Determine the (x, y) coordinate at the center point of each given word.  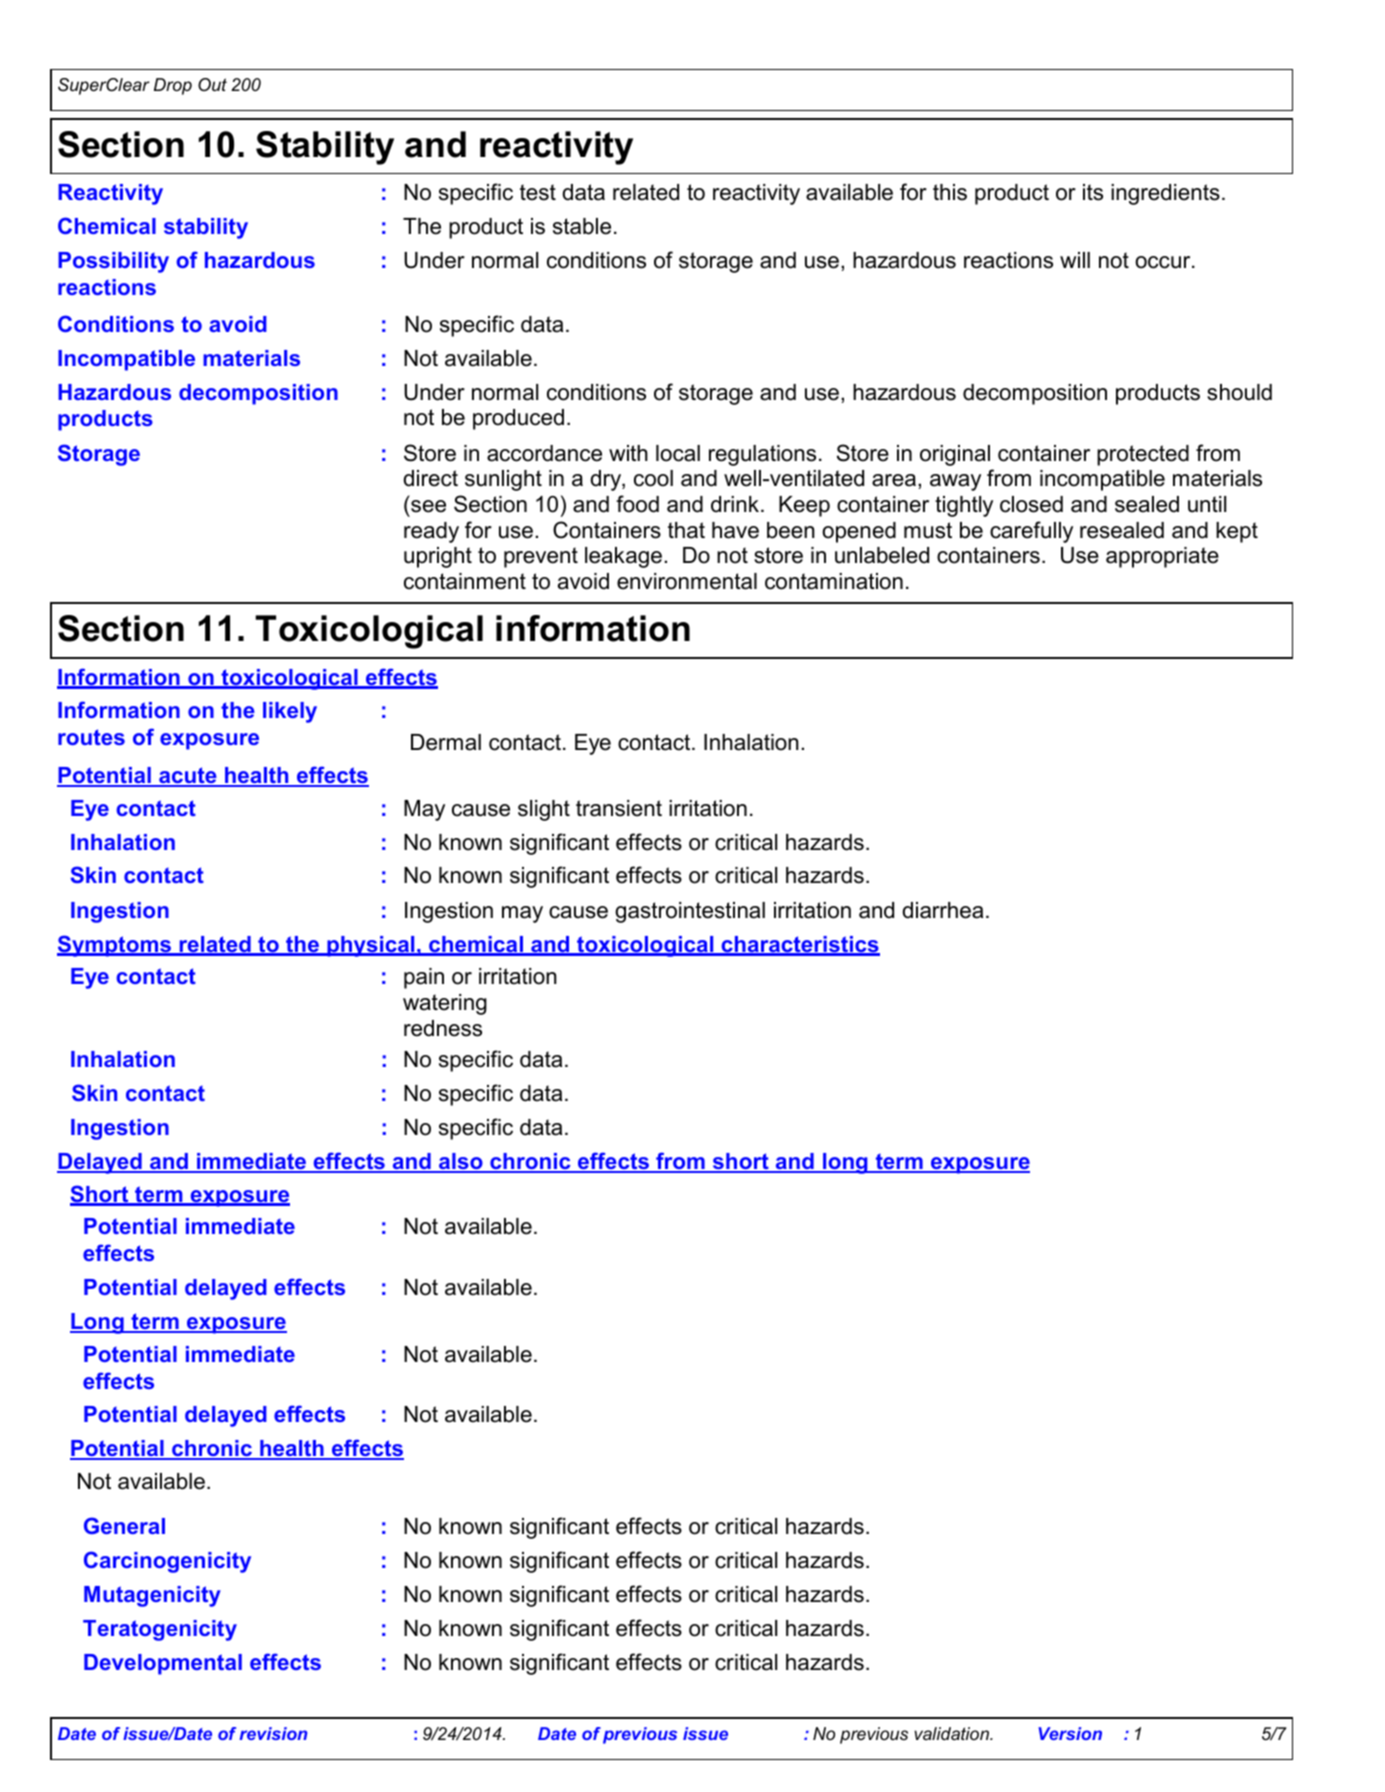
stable (582, 226)
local (678, 453)
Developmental (163, 1664)
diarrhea (942, 910)
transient (619, 808)
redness (443, 1028)
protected (1143, 455)
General (124, 1525)
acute (188, 776)
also (461, 1162)
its (1093, 192)
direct (430, 478)
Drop (173, 86)
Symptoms (115, 946)
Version (1070, 1733)
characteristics (799, 945)
